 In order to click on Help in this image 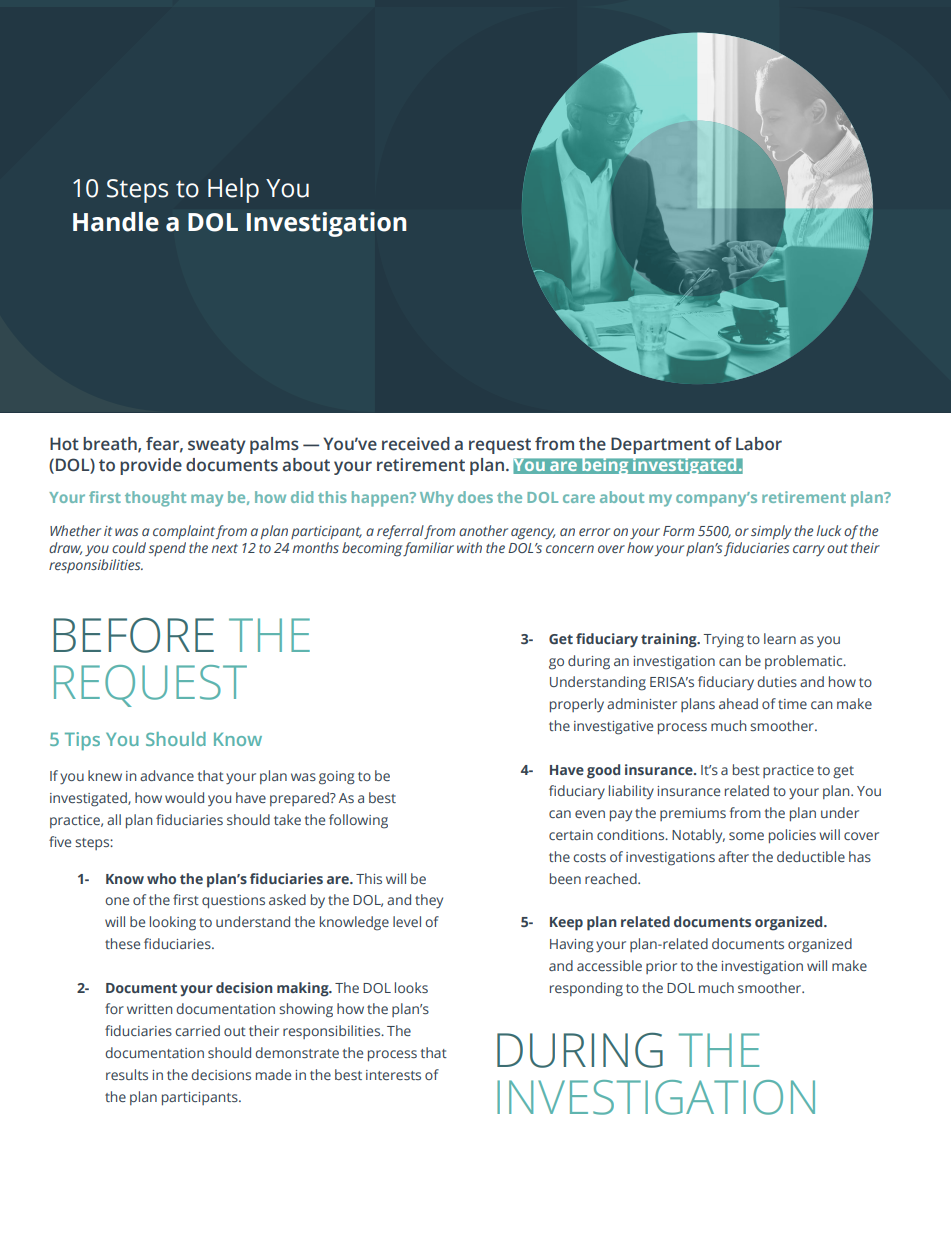, I will do `click(233, 190)`.
